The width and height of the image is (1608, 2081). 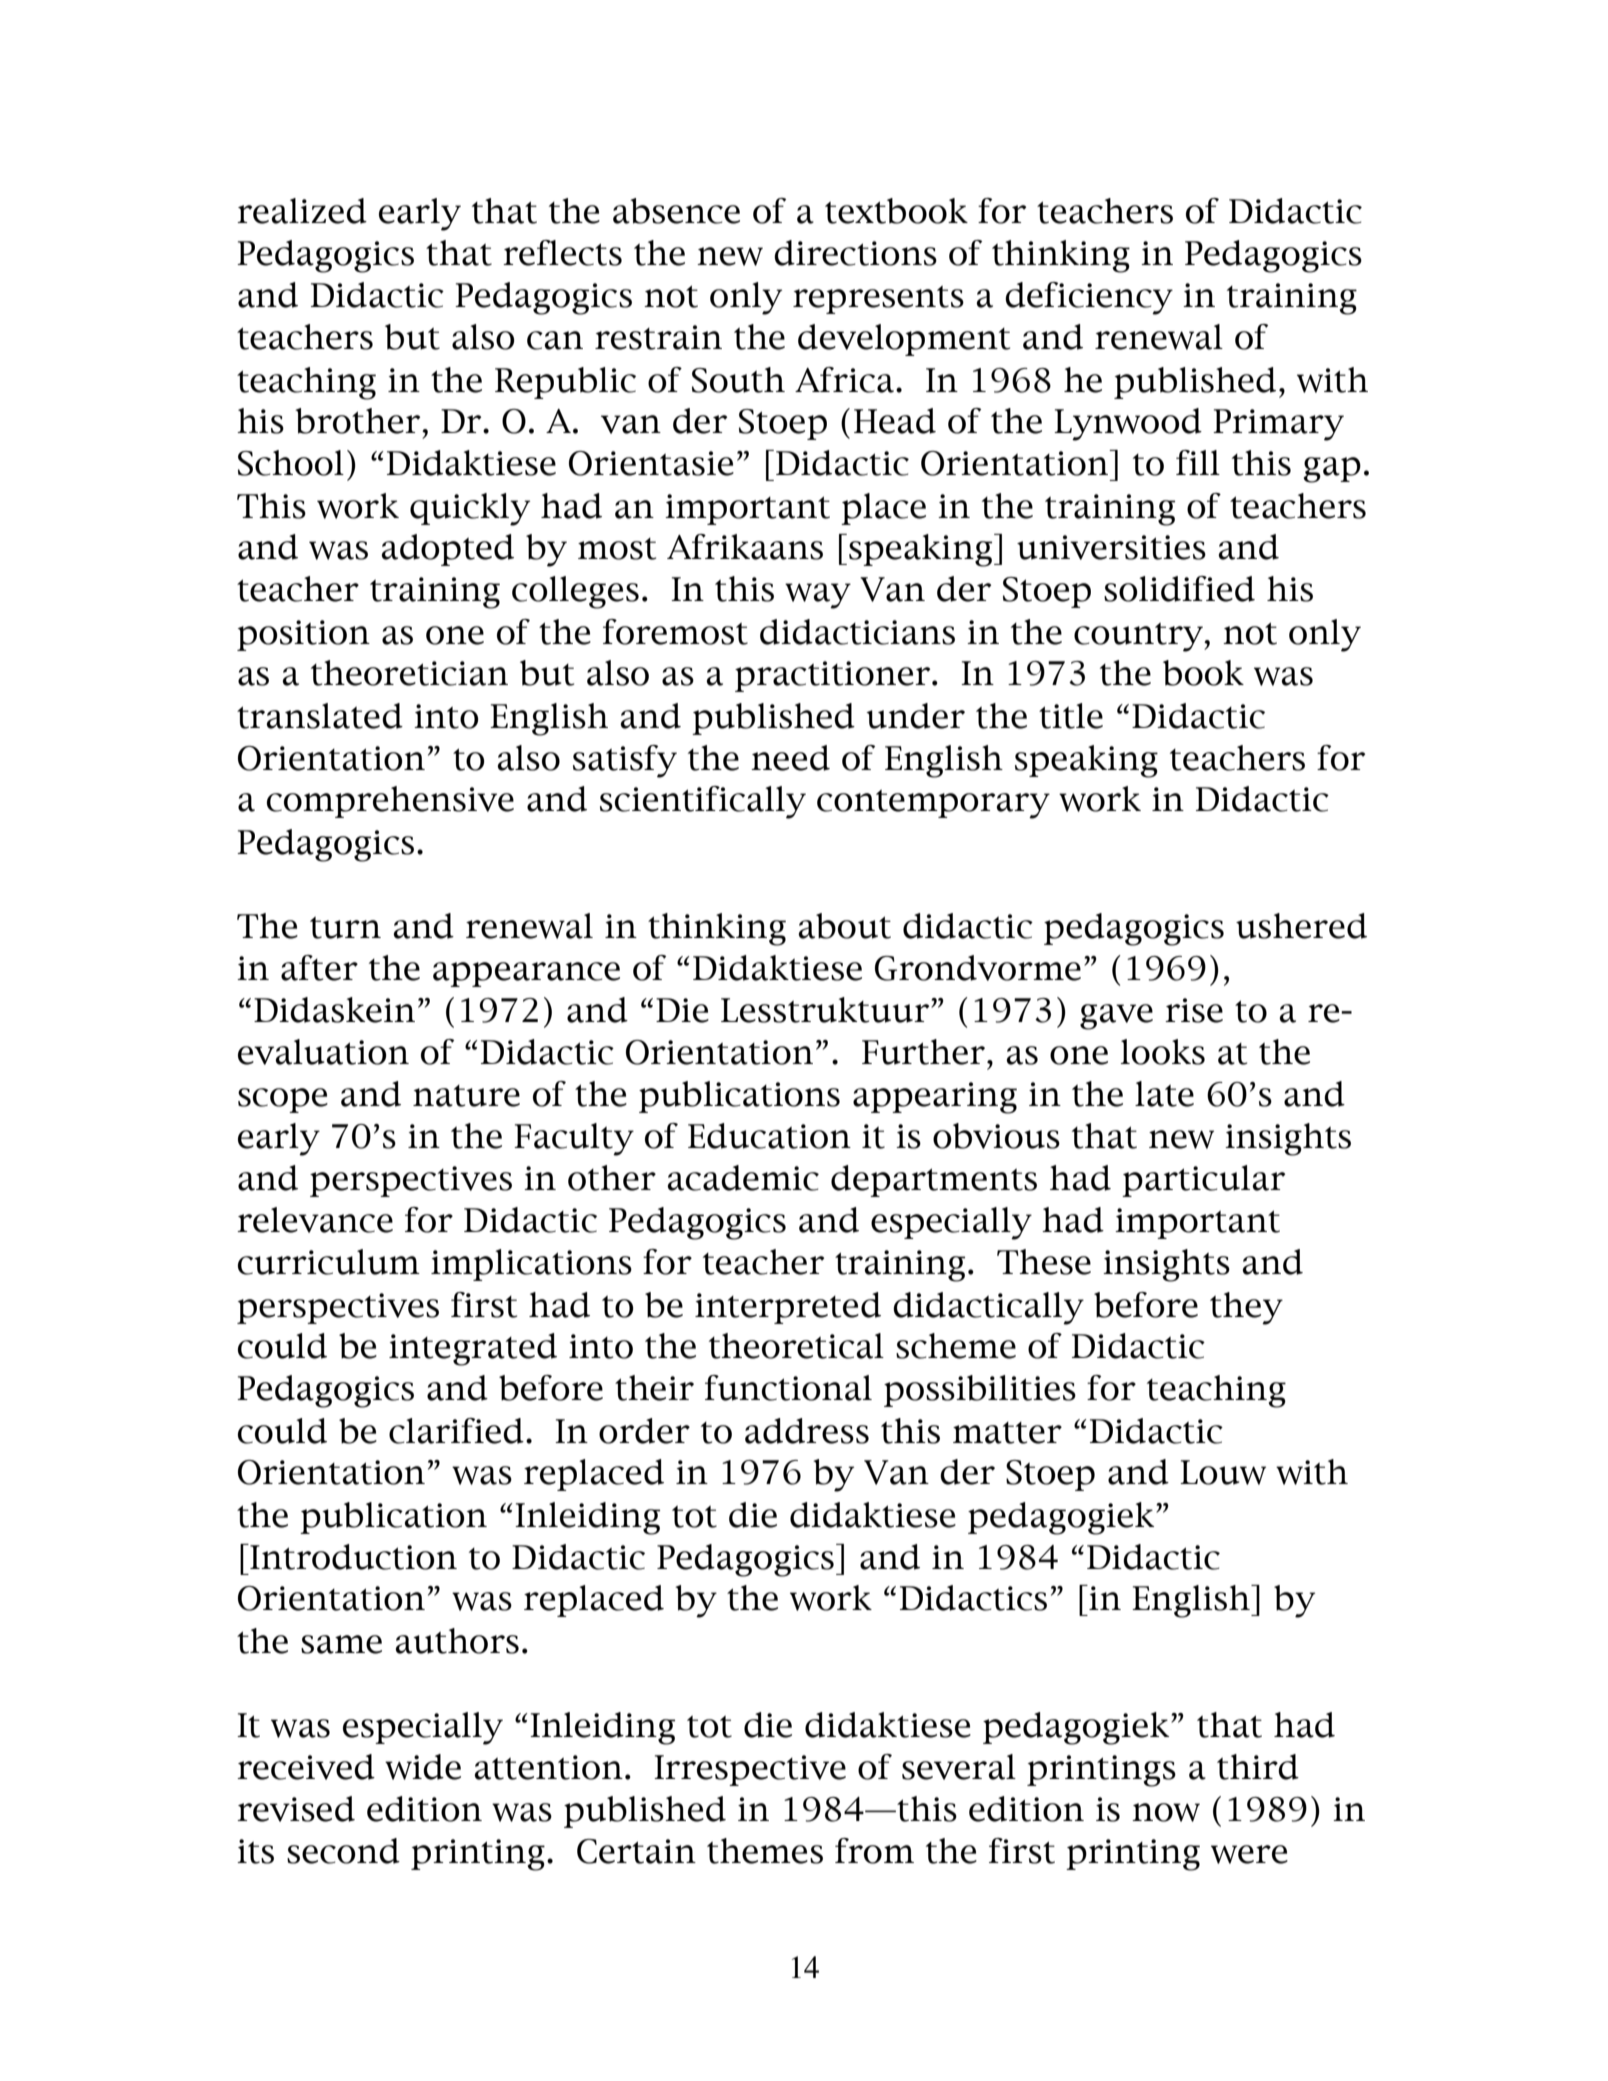 I want to click on wide, so click(x=423, y=1767).
